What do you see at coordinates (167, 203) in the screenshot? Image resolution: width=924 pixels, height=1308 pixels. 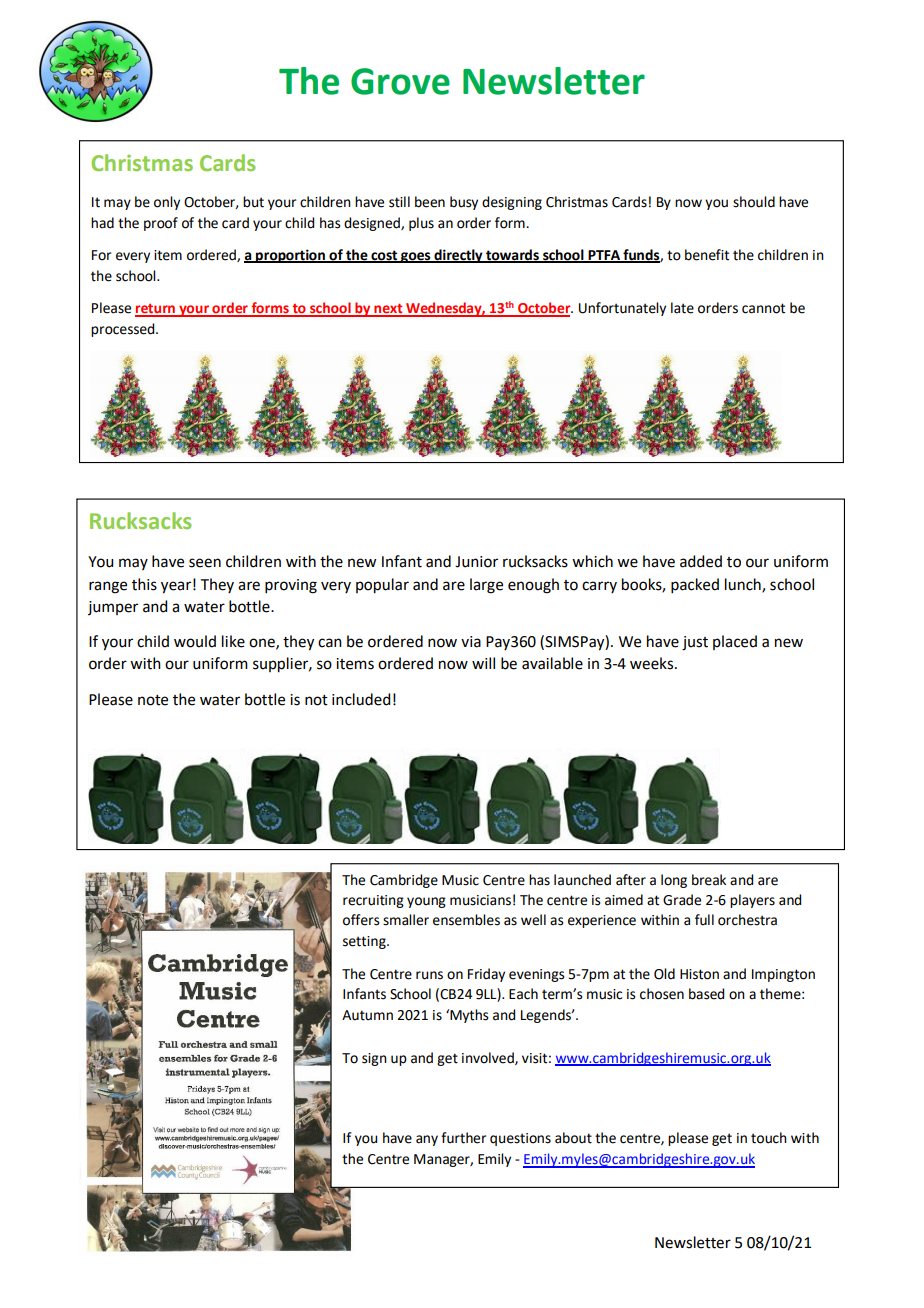 I see `only` at bounding box center [167, 203].
